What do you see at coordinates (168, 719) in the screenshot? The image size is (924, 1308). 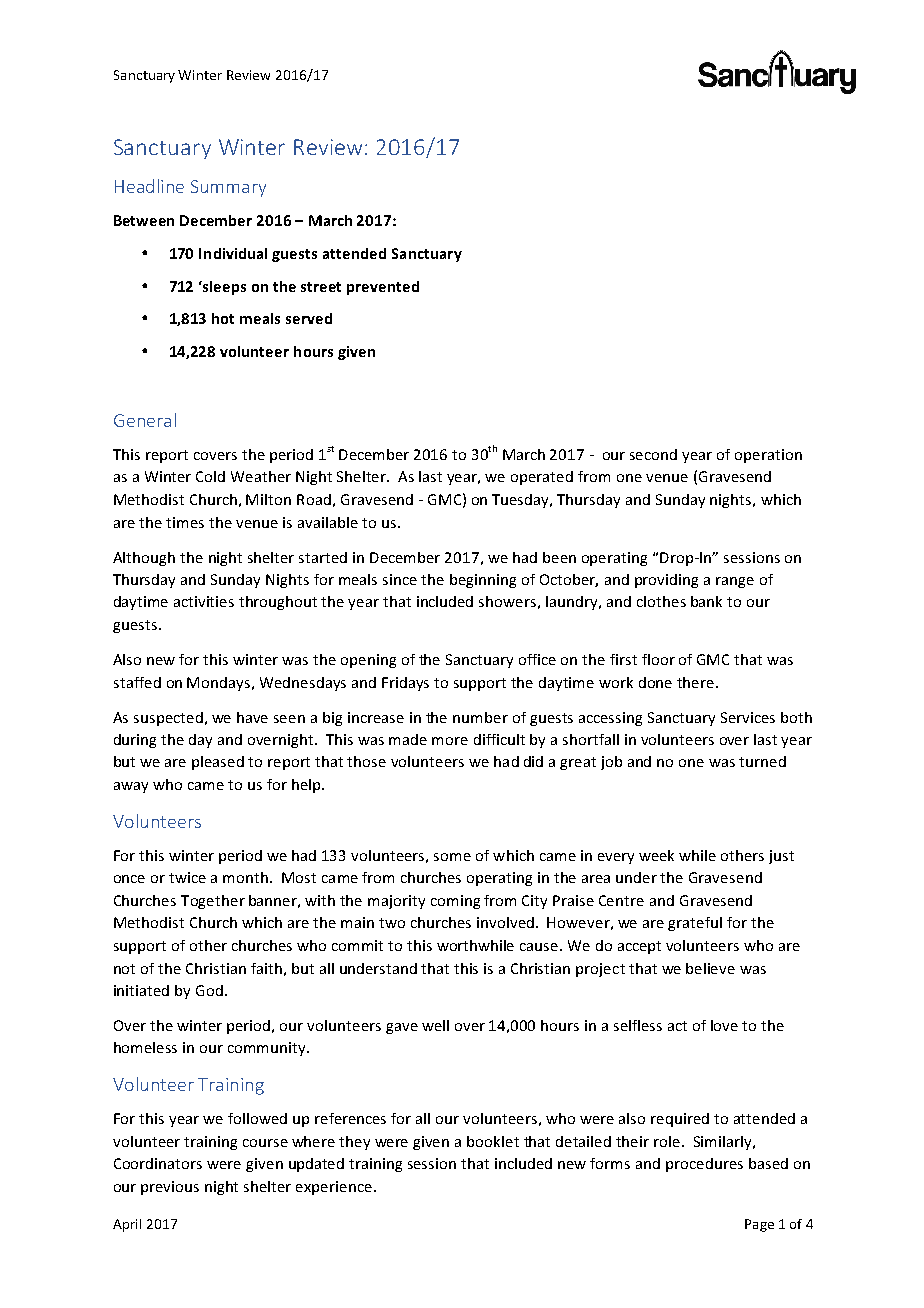 I see `suspected` at bounding box center [168, 719].
